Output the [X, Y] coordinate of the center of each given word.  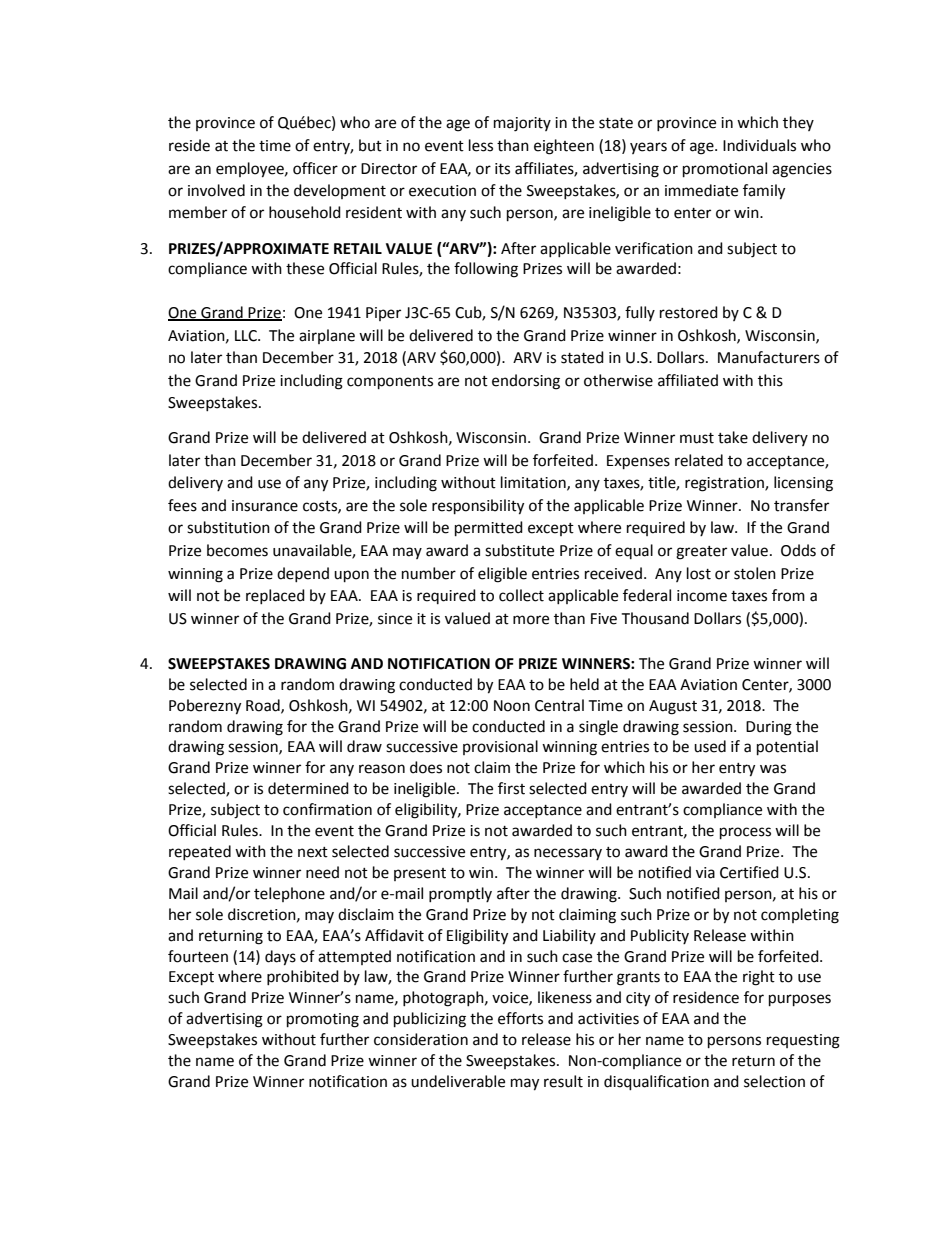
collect [521, 595]
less [481, 145]
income [702, 596]
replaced [275, 596]
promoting [323, 1020]
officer [315, 168]
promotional [725, 170]
